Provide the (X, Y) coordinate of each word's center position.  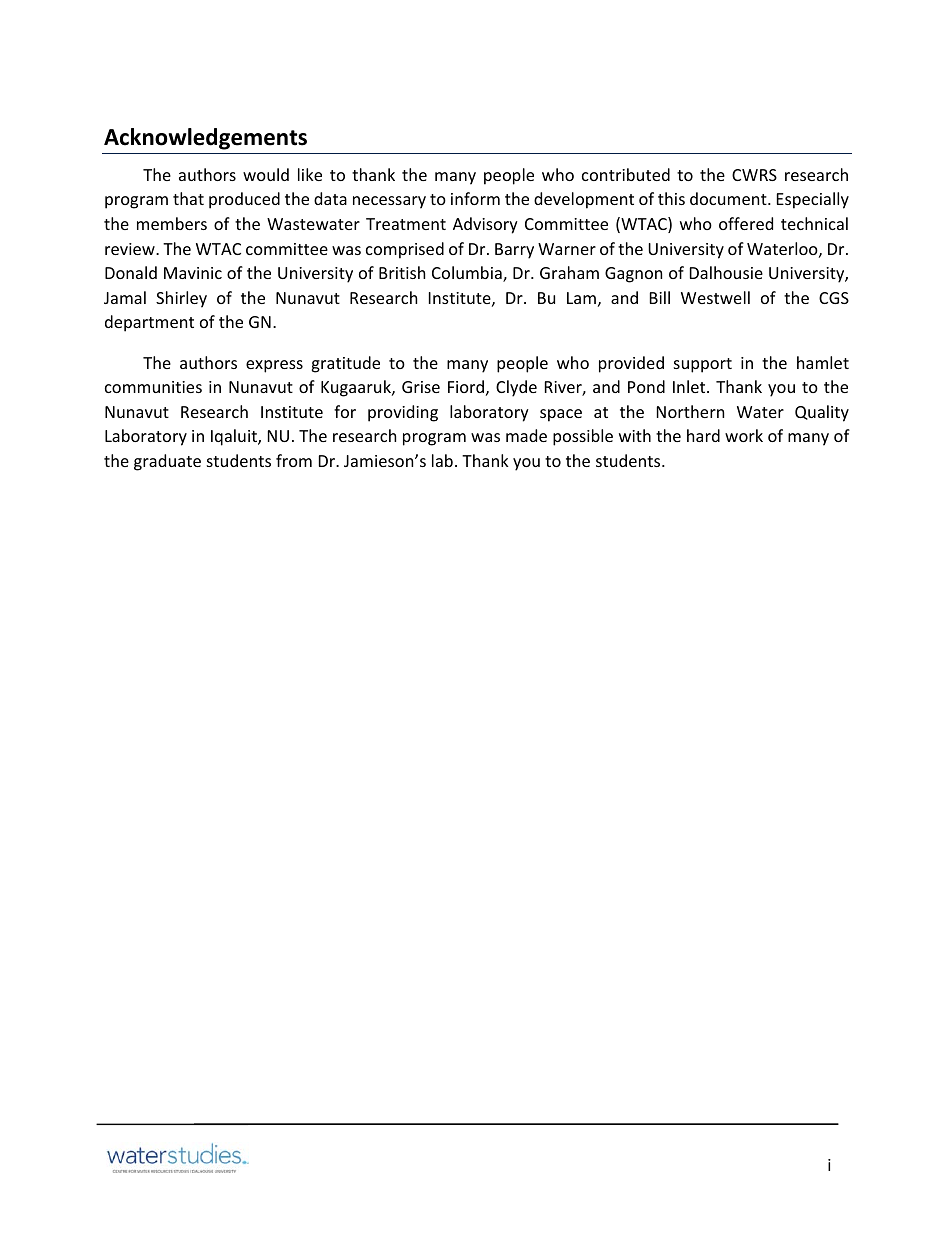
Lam (581, 298)
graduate (167, 462)
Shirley (181, 299)
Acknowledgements (205, 139)
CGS (834, 298)
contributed (626, 174)
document (729, 198)
